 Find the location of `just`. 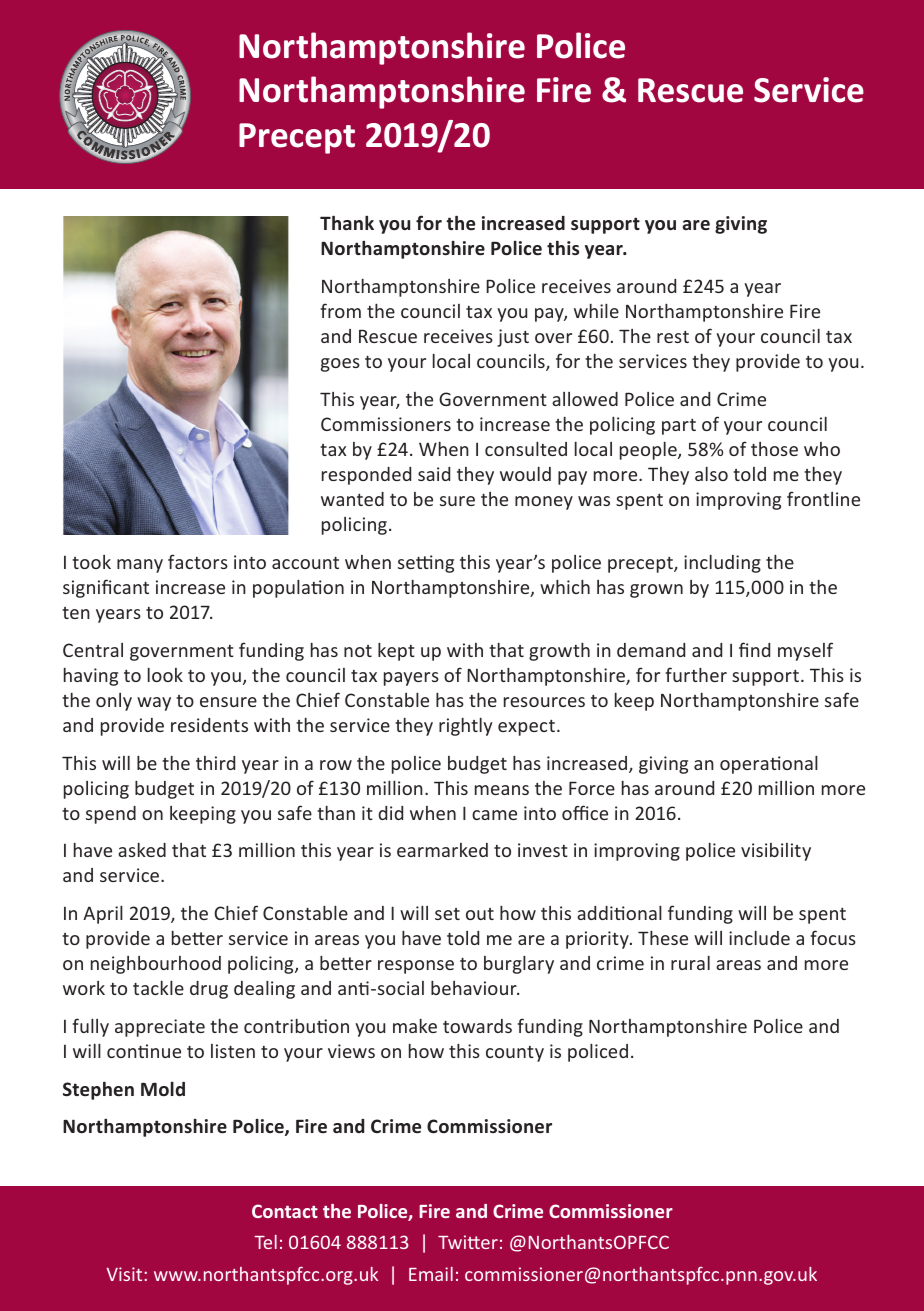

just is located at coordinates (513, 338).
